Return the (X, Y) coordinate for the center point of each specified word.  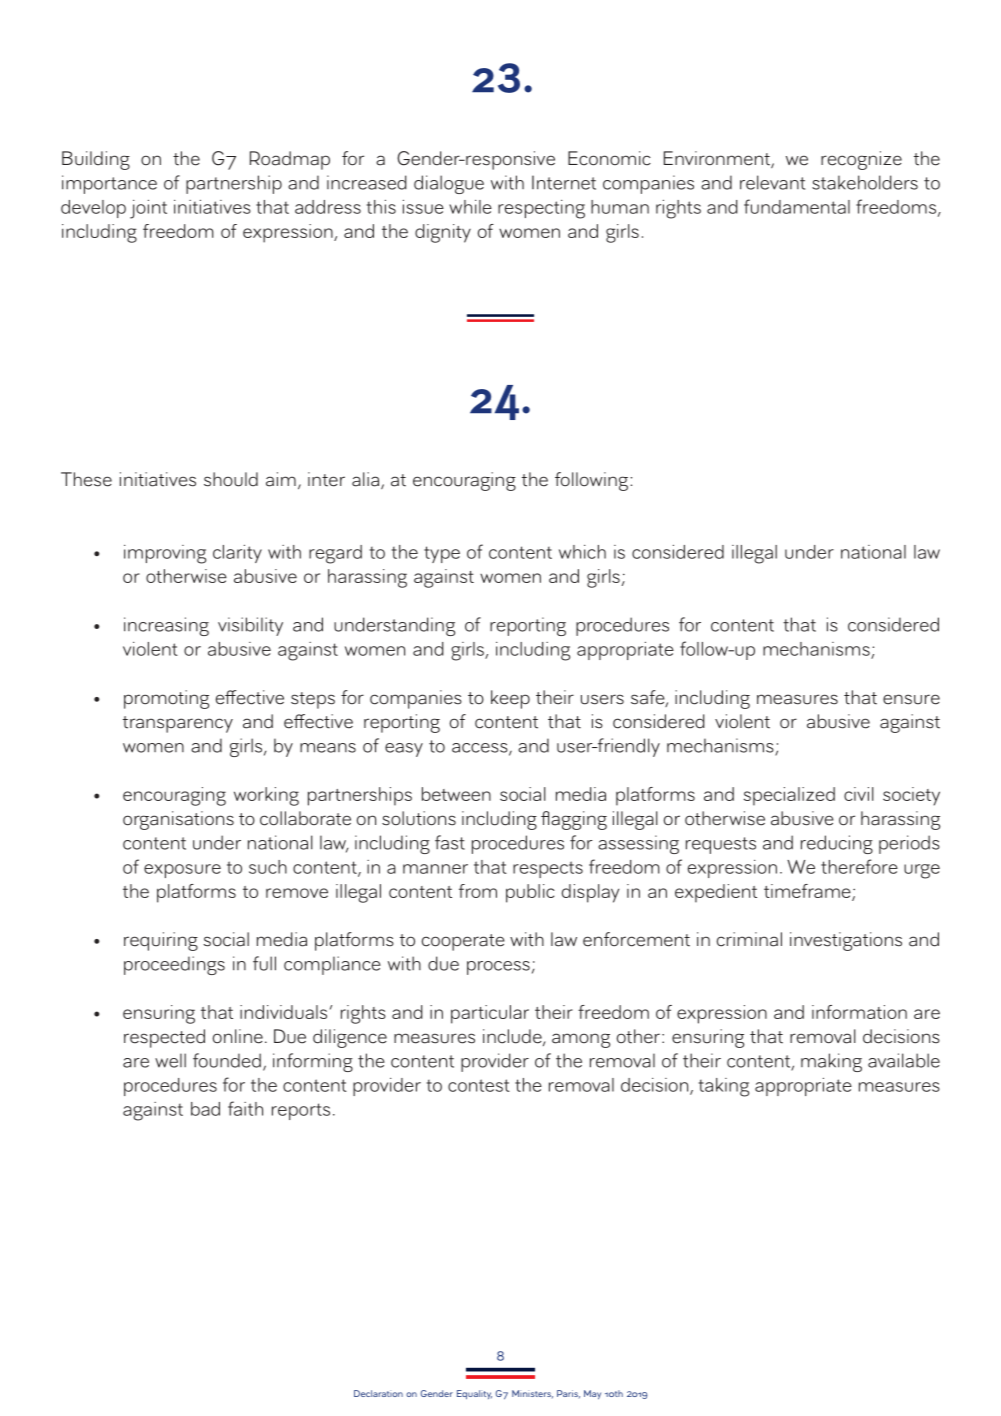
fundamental (797, 206)
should (231, 479)
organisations (178, 820)
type (442, 554)
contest (479, 1085)
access (481, 749)
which (582, 552)
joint (148, 209)
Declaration (378, 1393)
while (470, 207)
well (170, 1060)
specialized (789, 796)
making (831, 1062)
